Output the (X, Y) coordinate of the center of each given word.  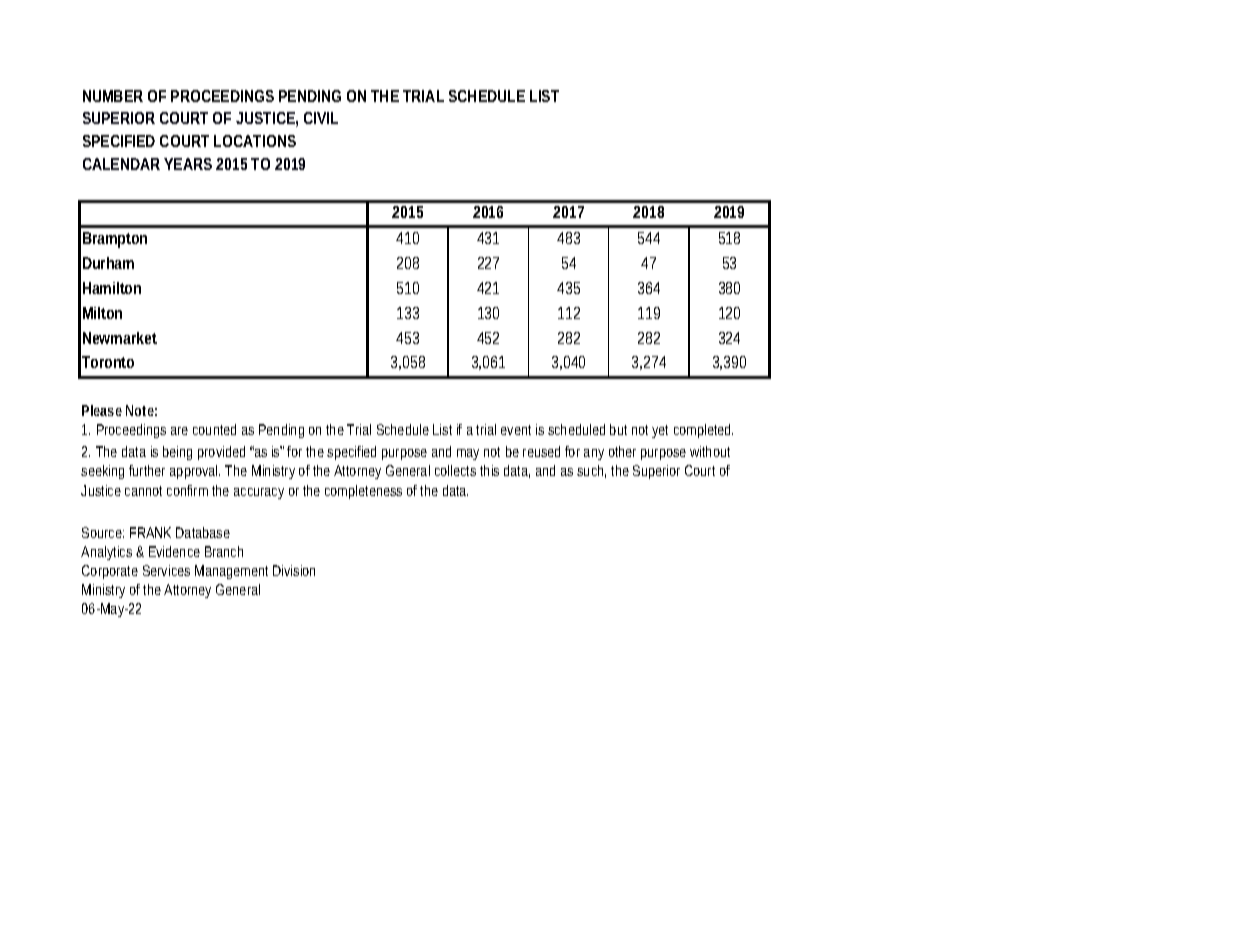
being (177, 453)
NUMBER (113, 96)
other (622, 451)
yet (660, 431)
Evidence (174, 551)
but (618, 429)
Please (102, 410)
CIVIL (321, 118)
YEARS (188, 164)
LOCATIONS (255, 141)
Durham (108, 263)
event (516, 430)
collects (455, 470)
